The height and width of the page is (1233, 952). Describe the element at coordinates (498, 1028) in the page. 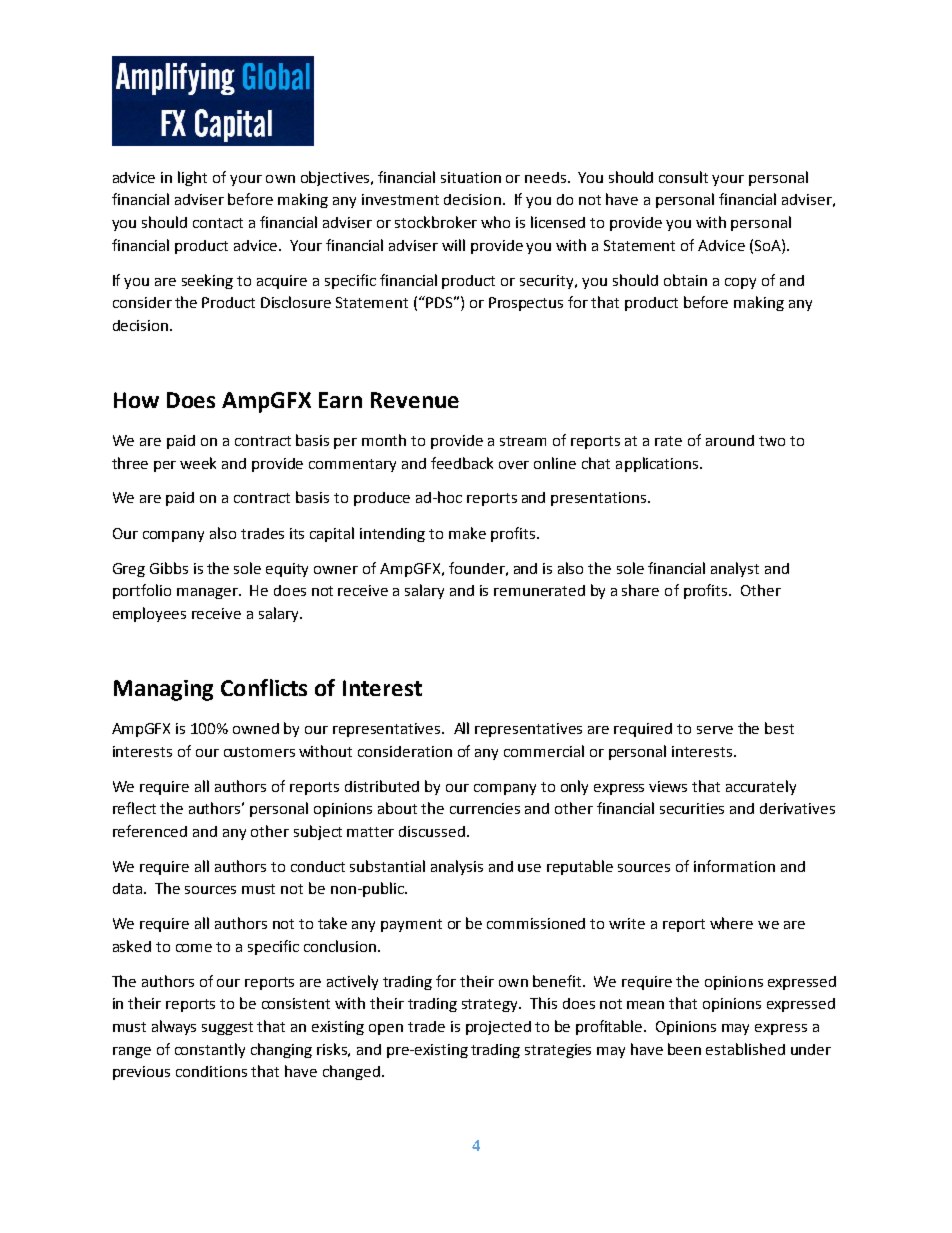

I see `projected` at that location.
